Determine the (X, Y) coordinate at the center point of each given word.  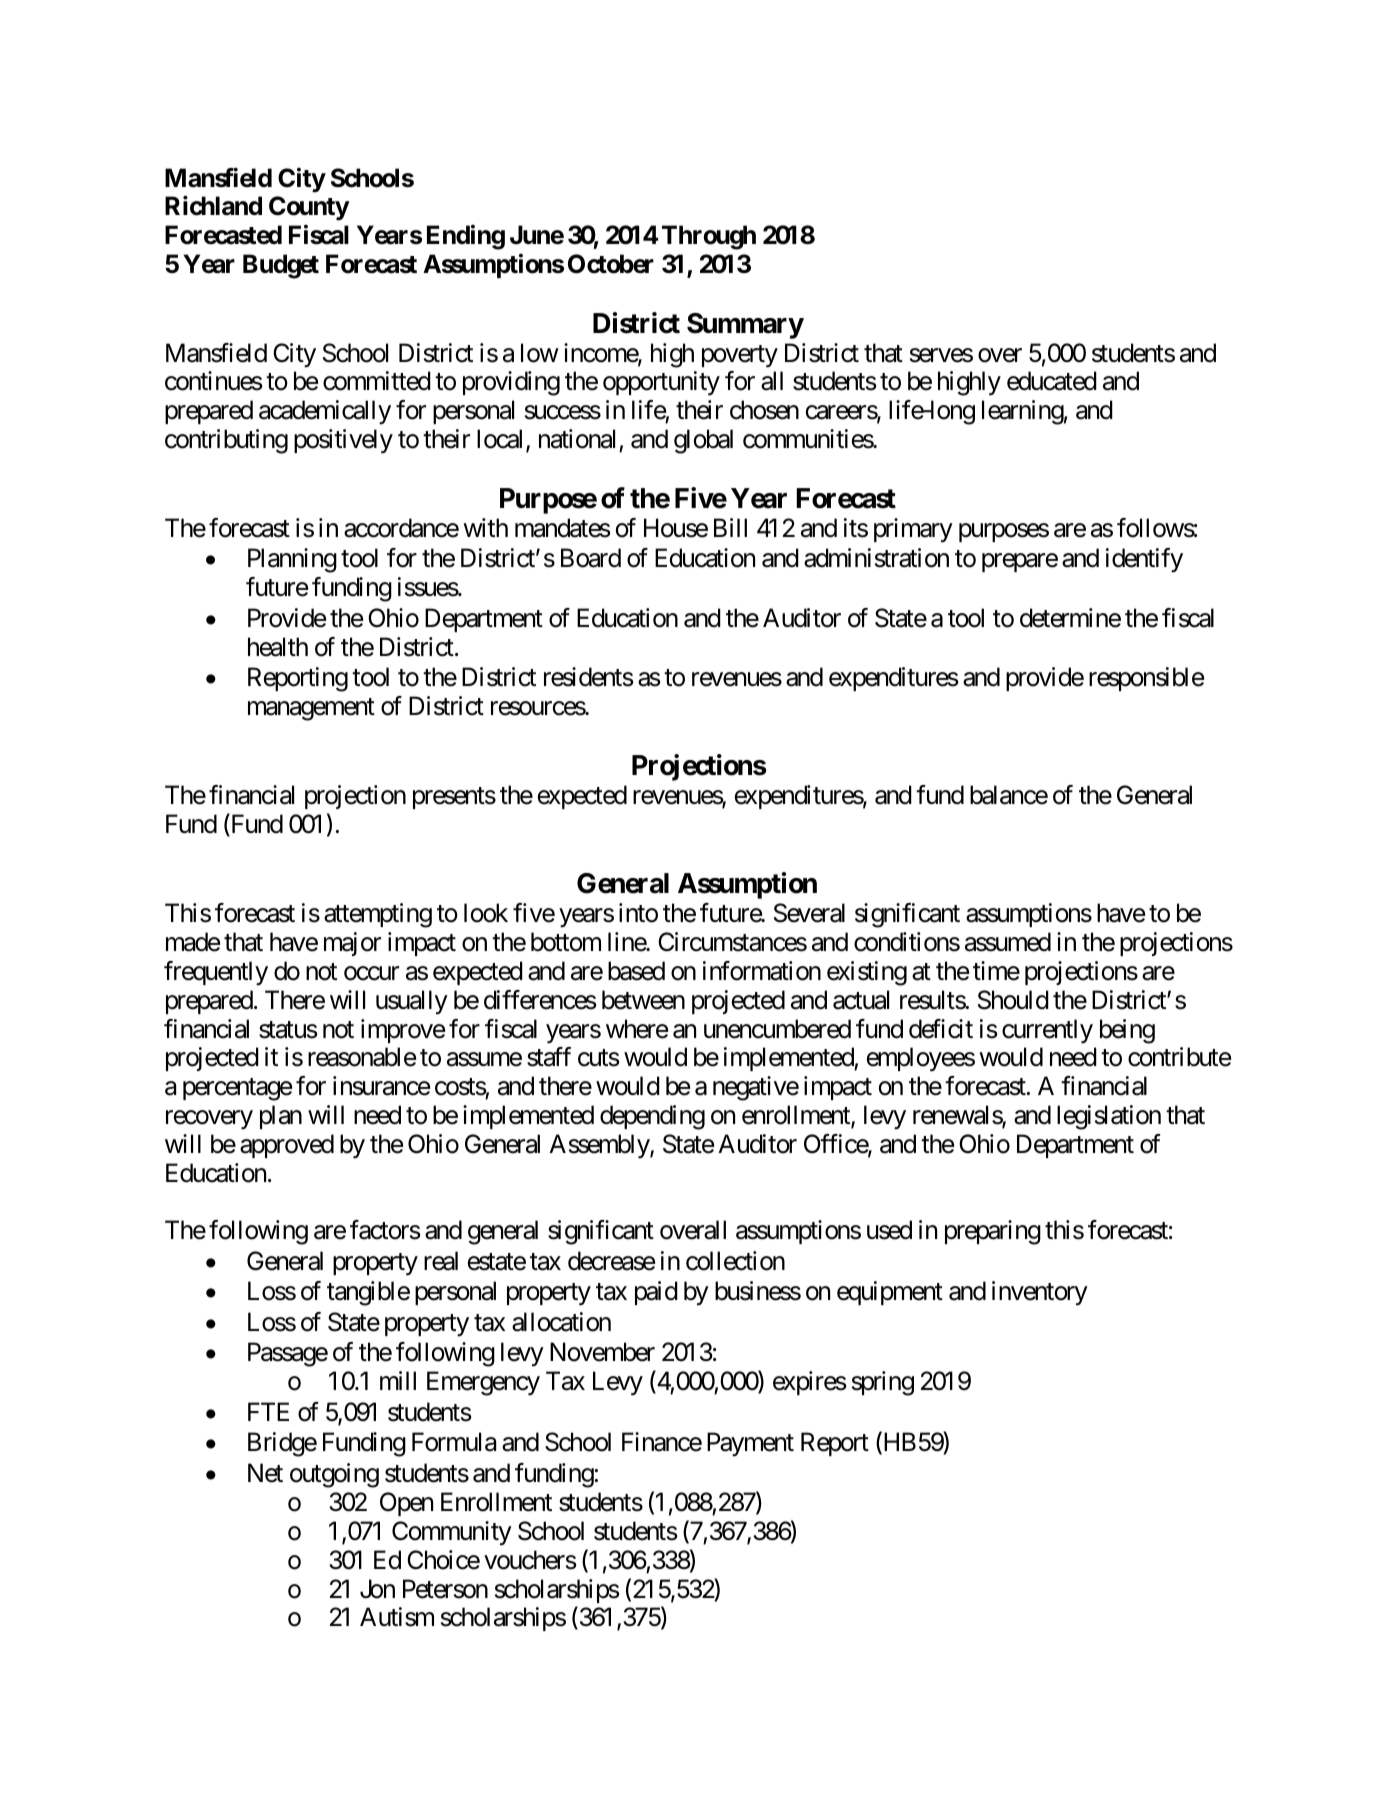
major (352, 944)
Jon (377, 1589)
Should (1013, 1000)
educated (1052, 381)
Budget (281, 266)
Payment (750, 1444)
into (638, 913)
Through (709, 237)
